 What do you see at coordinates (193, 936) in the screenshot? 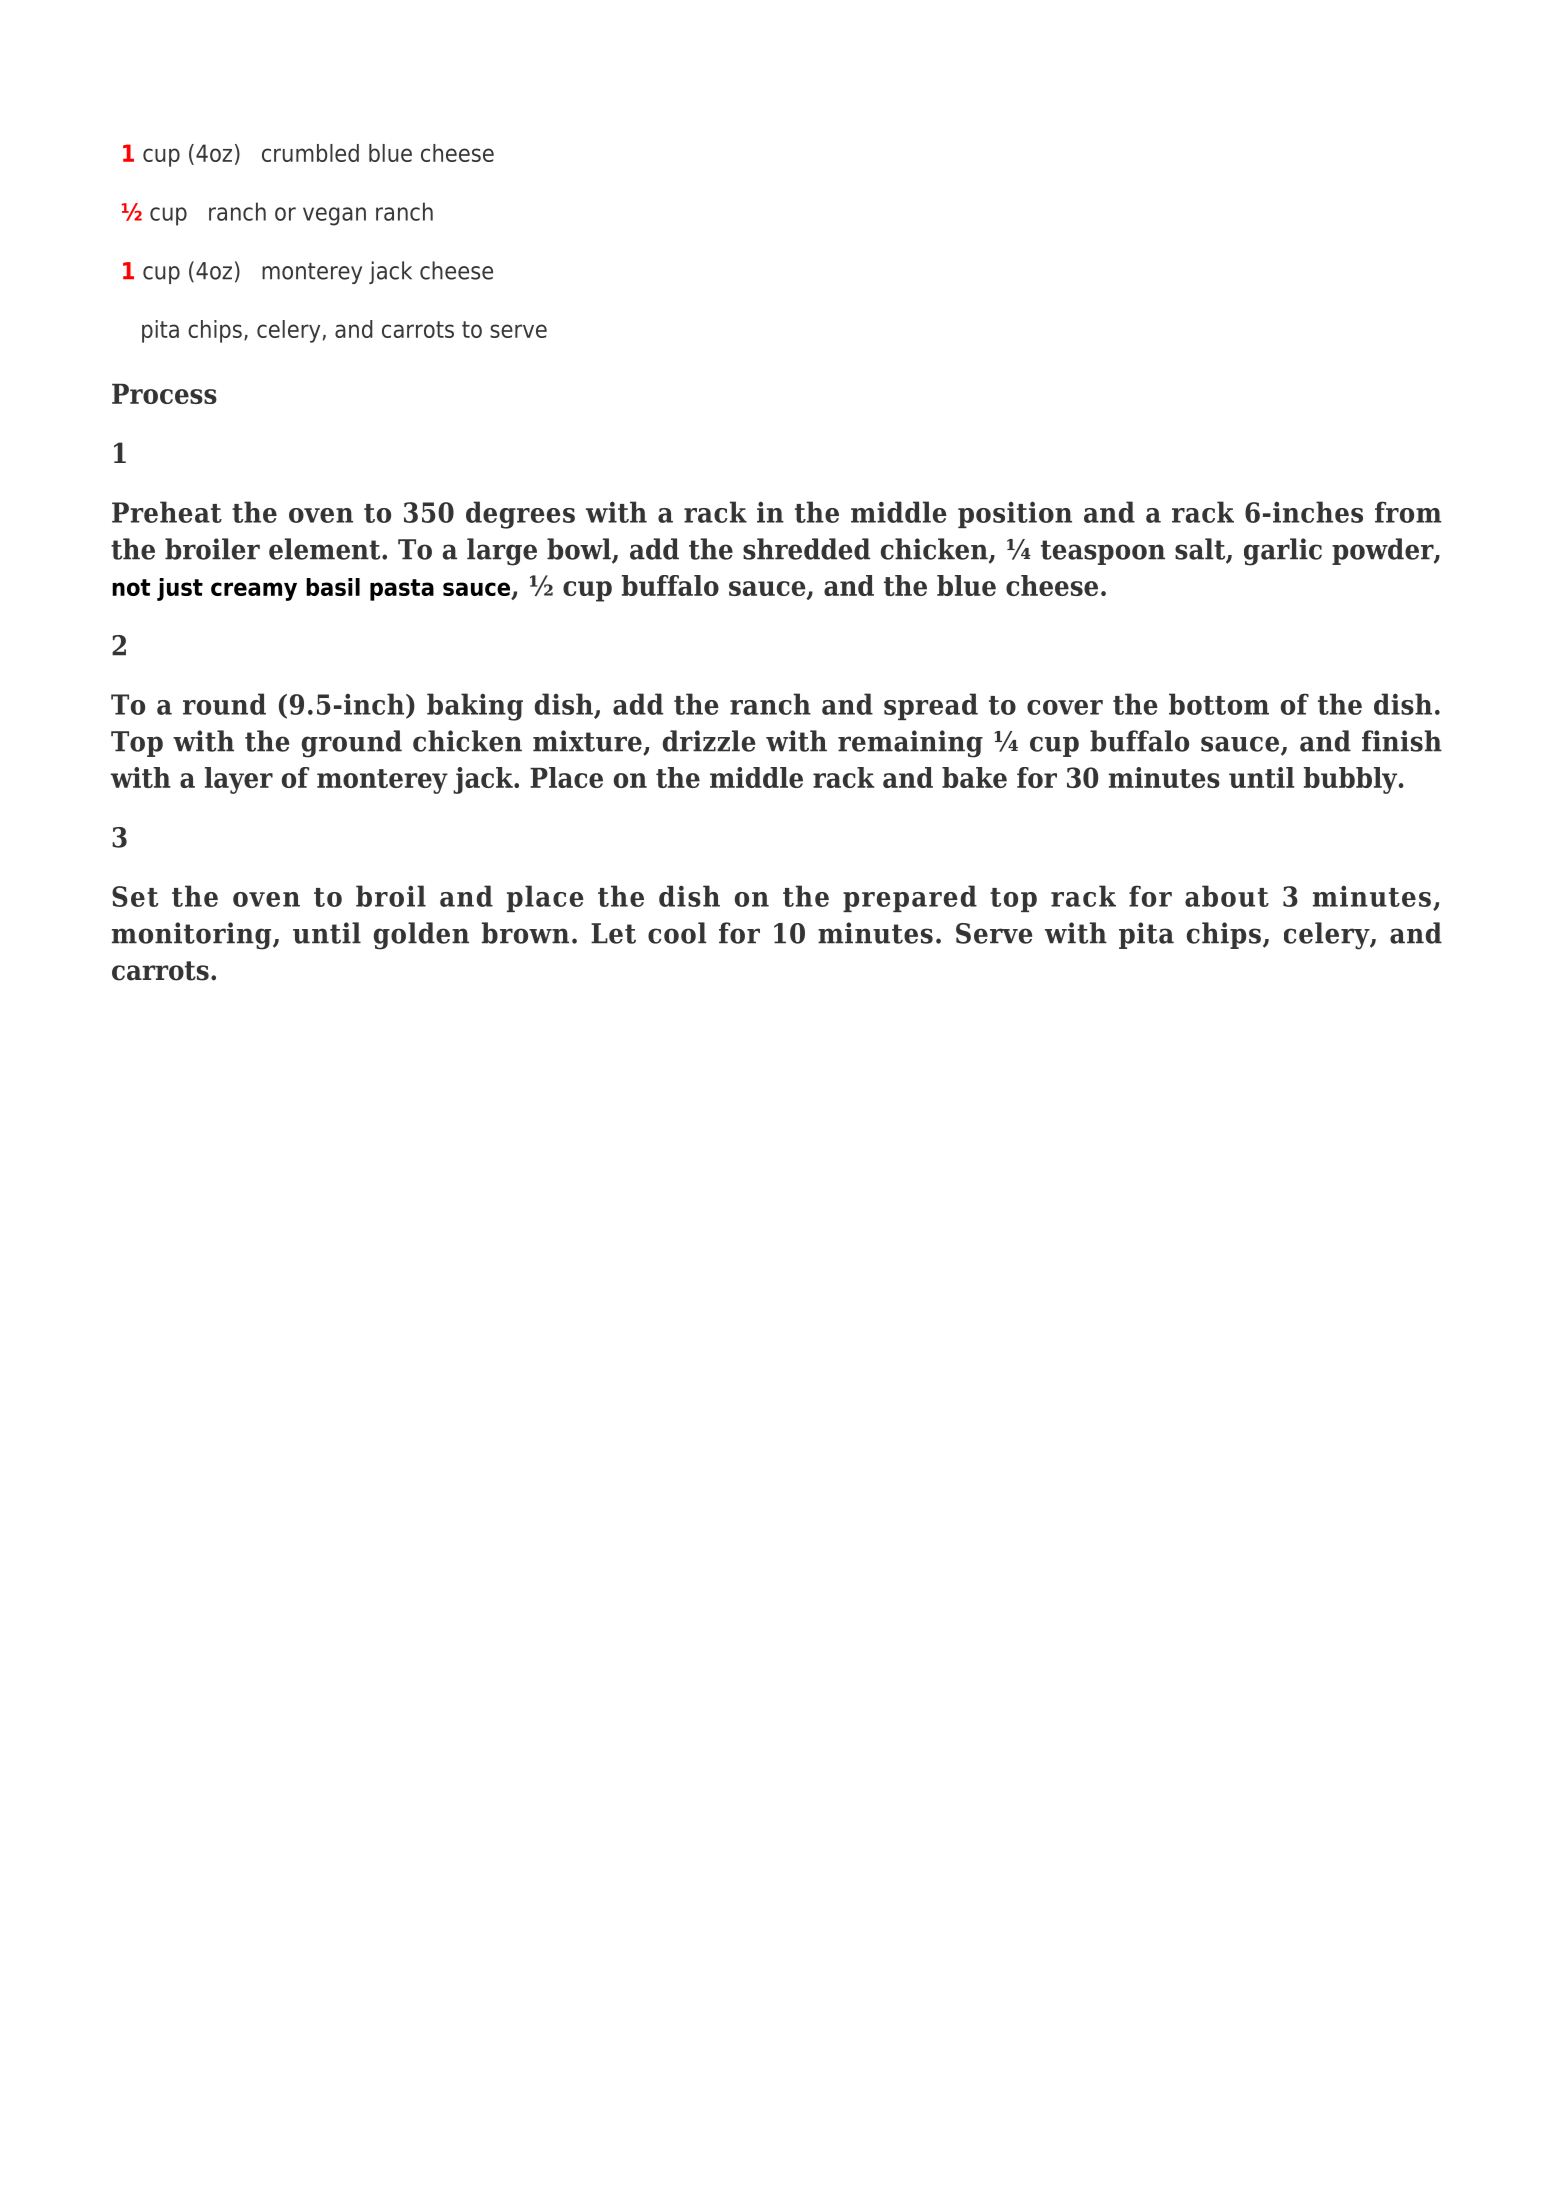
I see `monitoring` at bounding box center [193, 936].
